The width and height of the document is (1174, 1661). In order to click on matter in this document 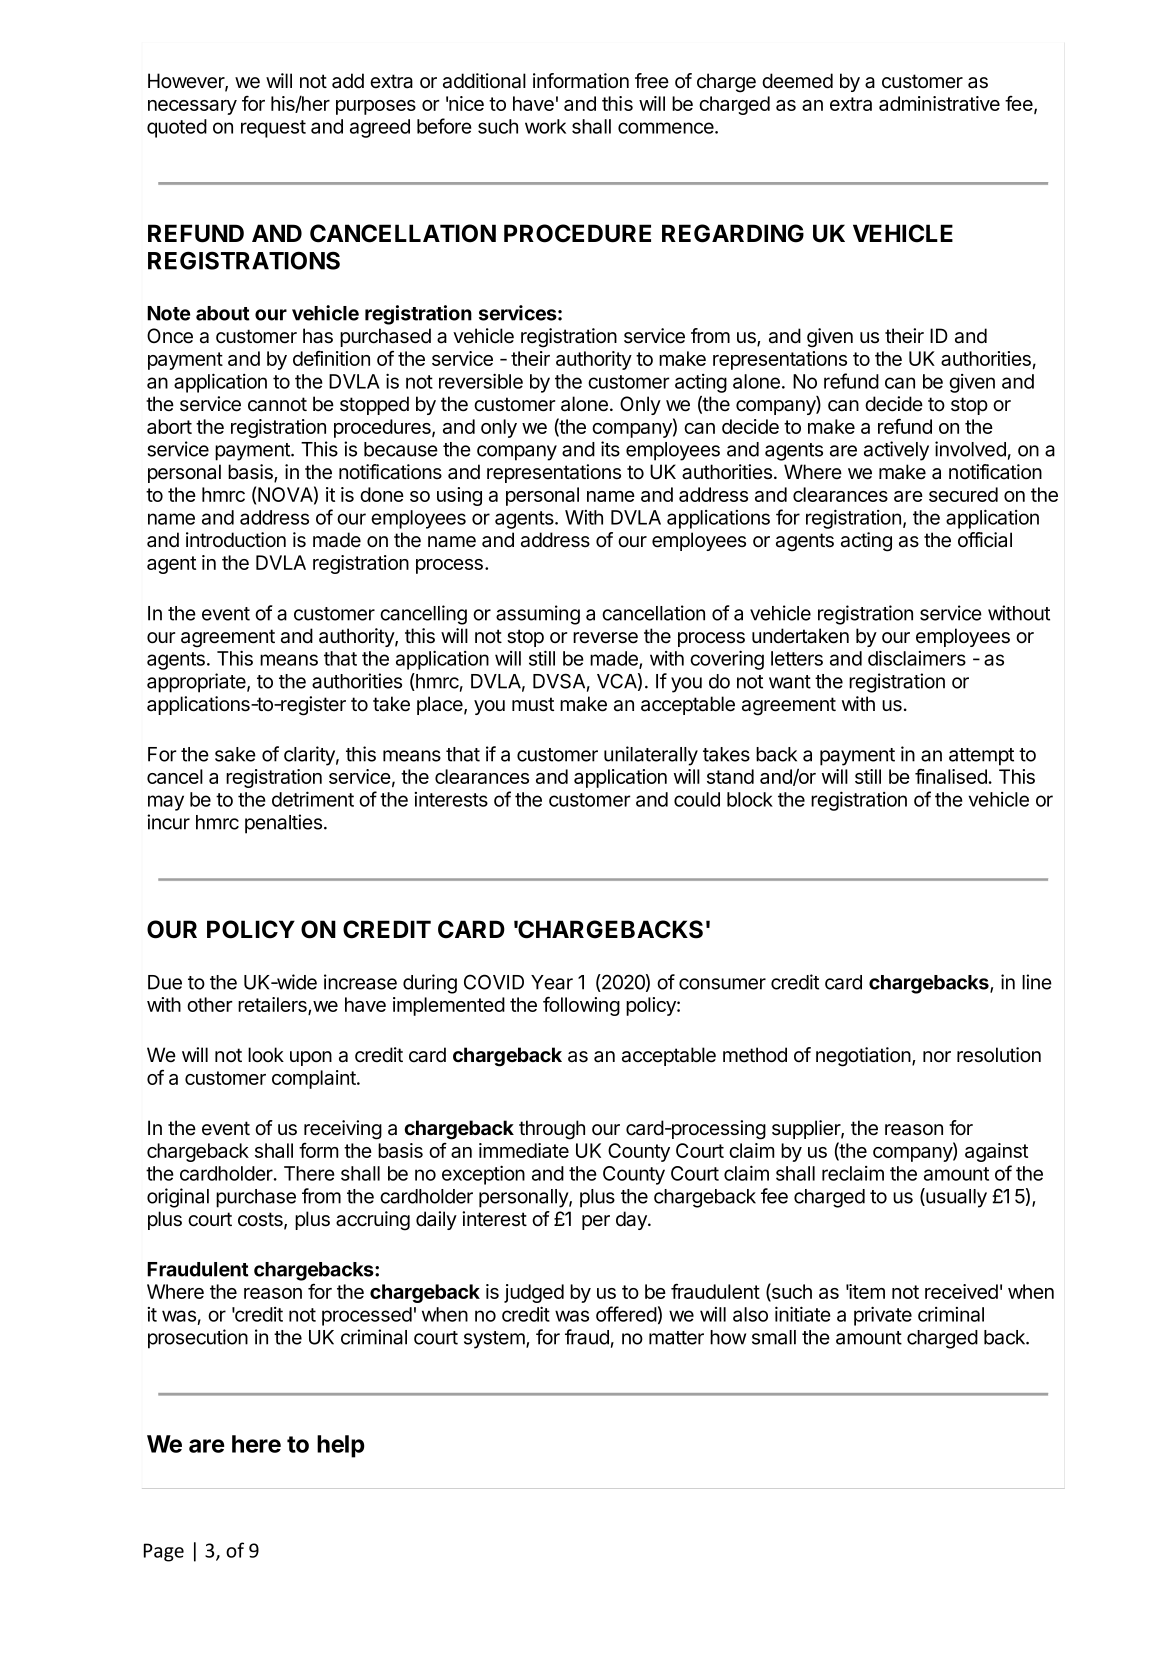, I will do `click(676, 1338)`.
